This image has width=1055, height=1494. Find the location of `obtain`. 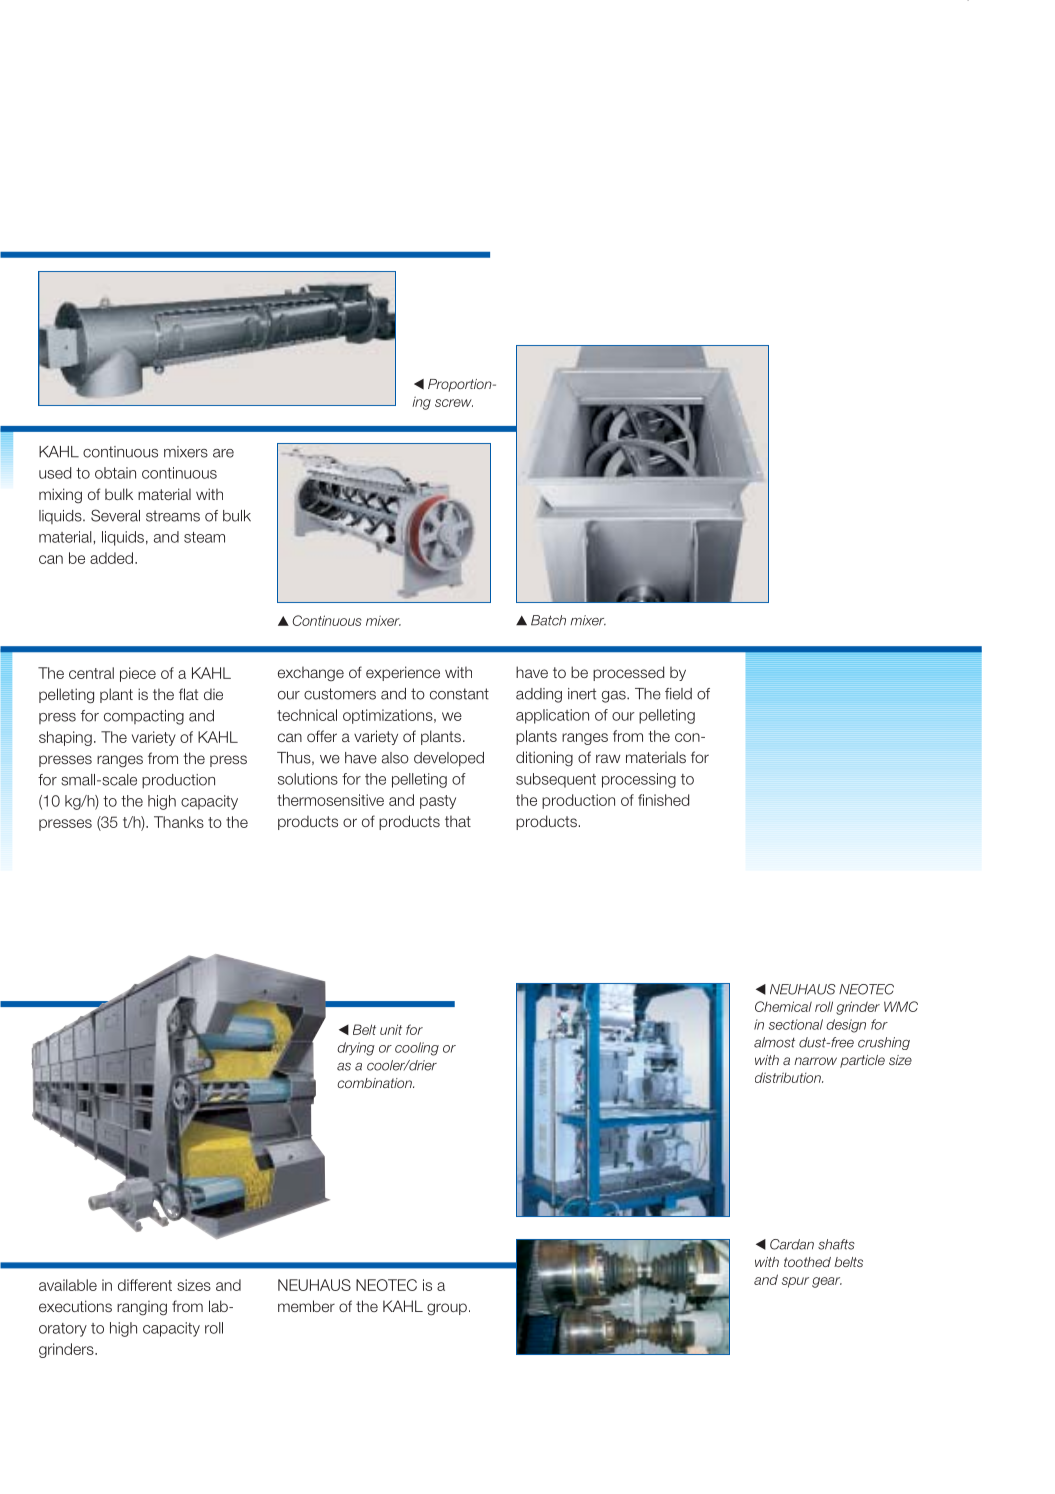

obtain is located at coordinates (115, 473).
